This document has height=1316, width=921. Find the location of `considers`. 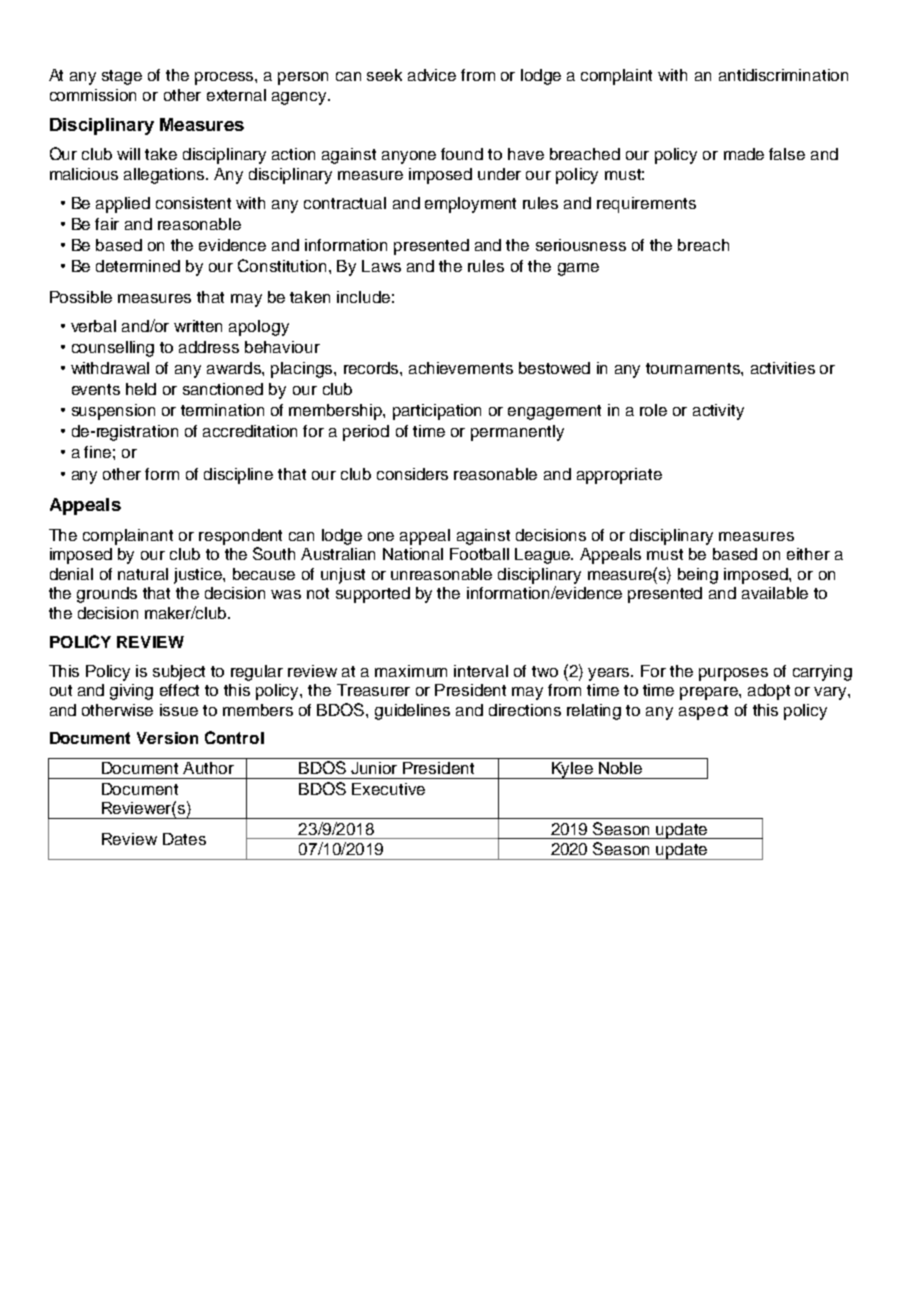

considers is located at coordinates (412, 474).
